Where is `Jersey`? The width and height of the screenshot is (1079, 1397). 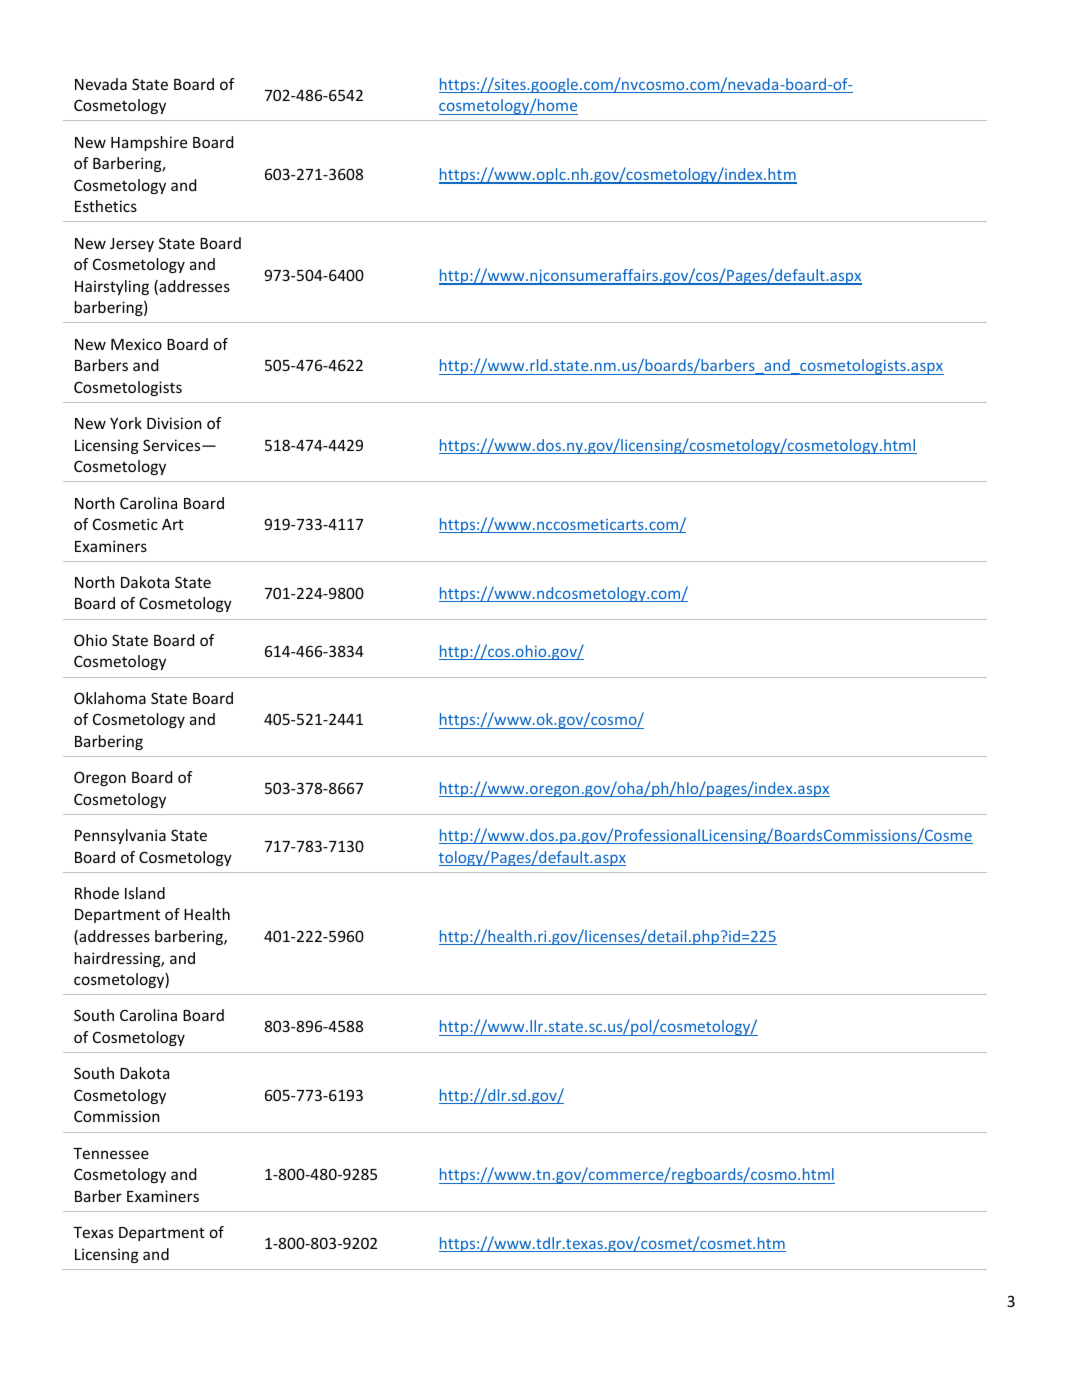
Jersey is located at coordinates (132, 245).
